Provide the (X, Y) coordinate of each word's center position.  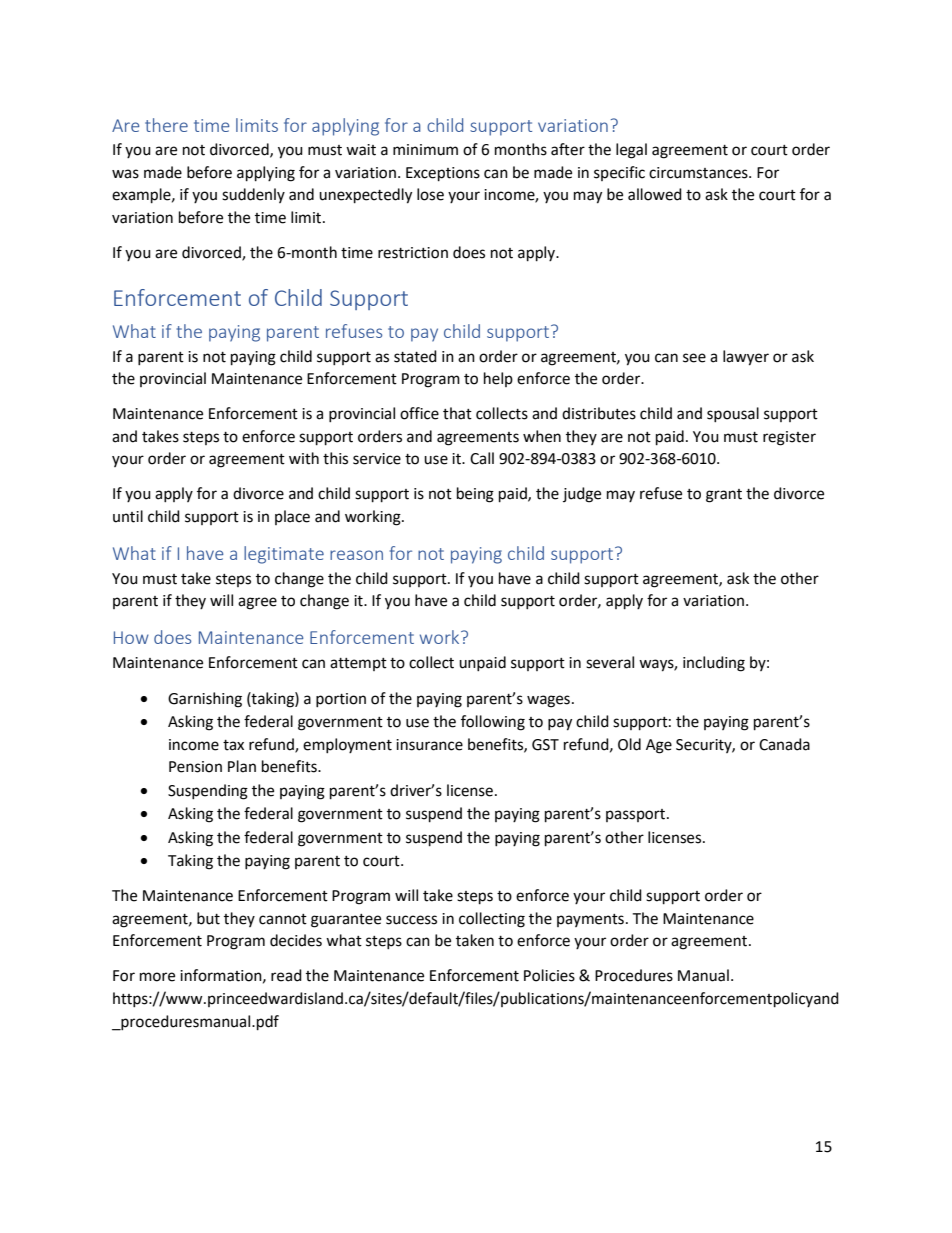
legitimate (284, 555)
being (475, 495)
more (157, 977)
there (166, 125)
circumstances (699, 173)
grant (724, 496)
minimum (425, 150)
